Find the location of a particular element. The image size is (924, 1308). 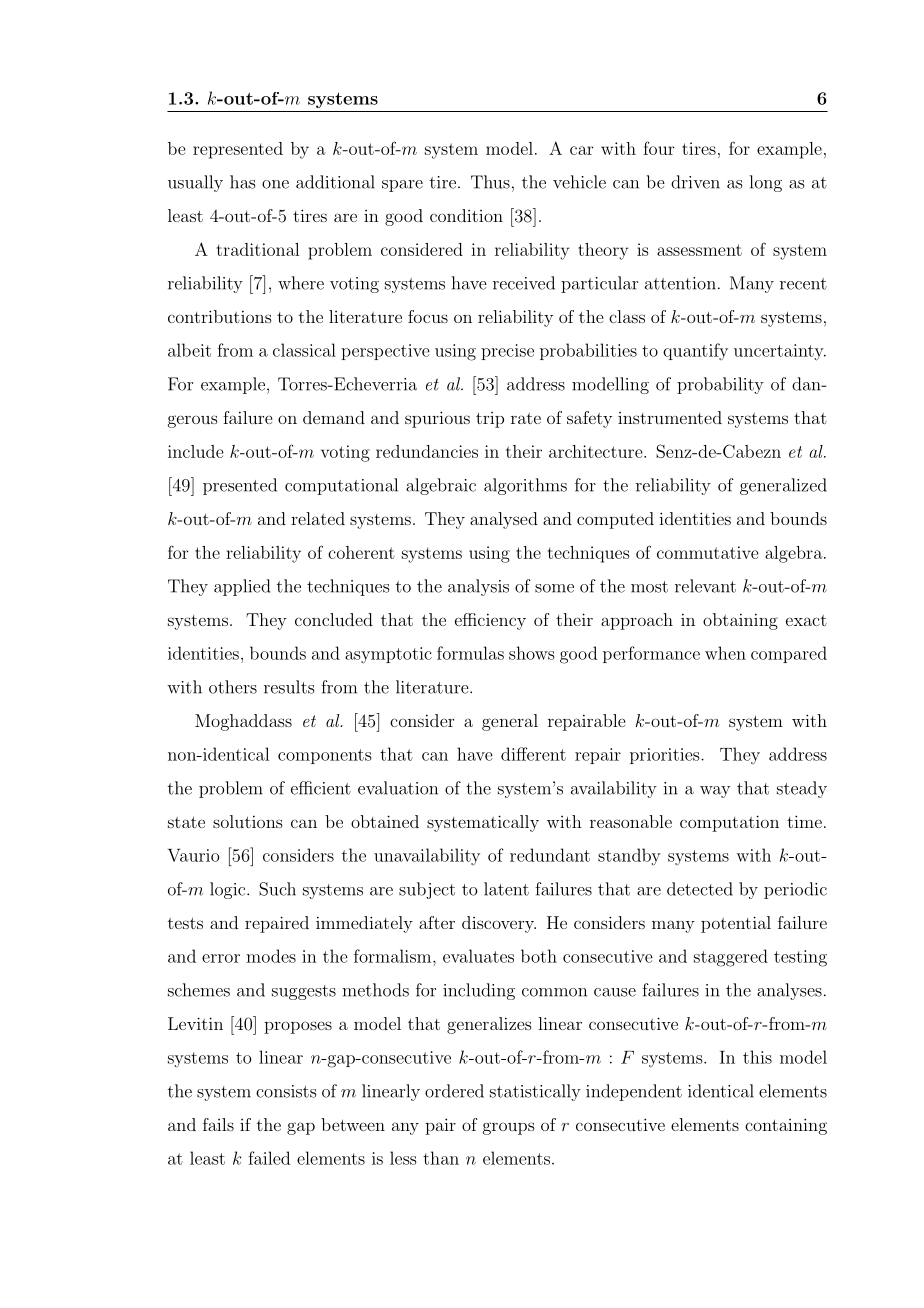

probability is located at coordinates (720, 385).
